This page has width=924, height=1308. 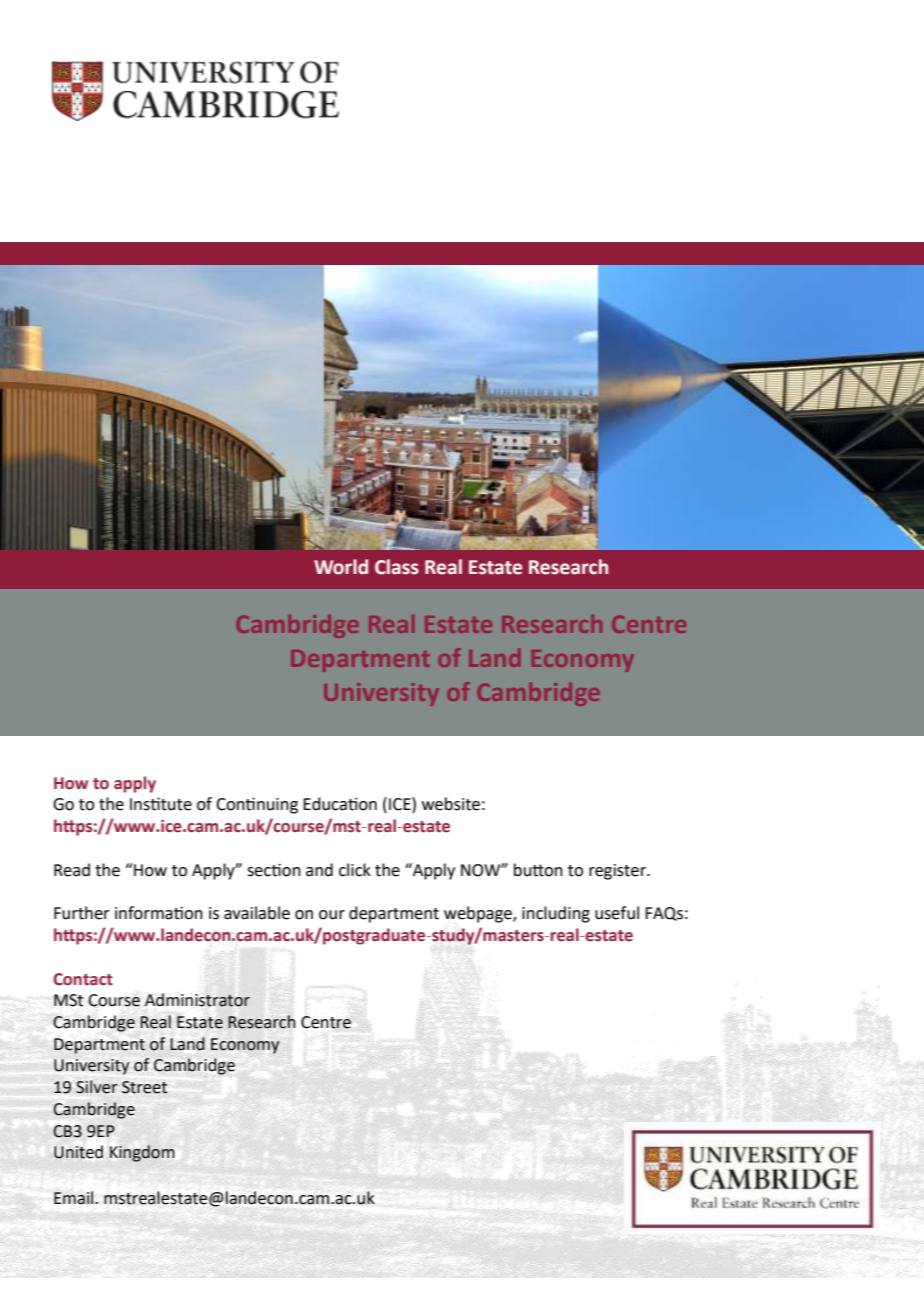 What do you see at coordinates (75, 1198) in the page?
I see `Email` at bounding box center [75, 1198].
